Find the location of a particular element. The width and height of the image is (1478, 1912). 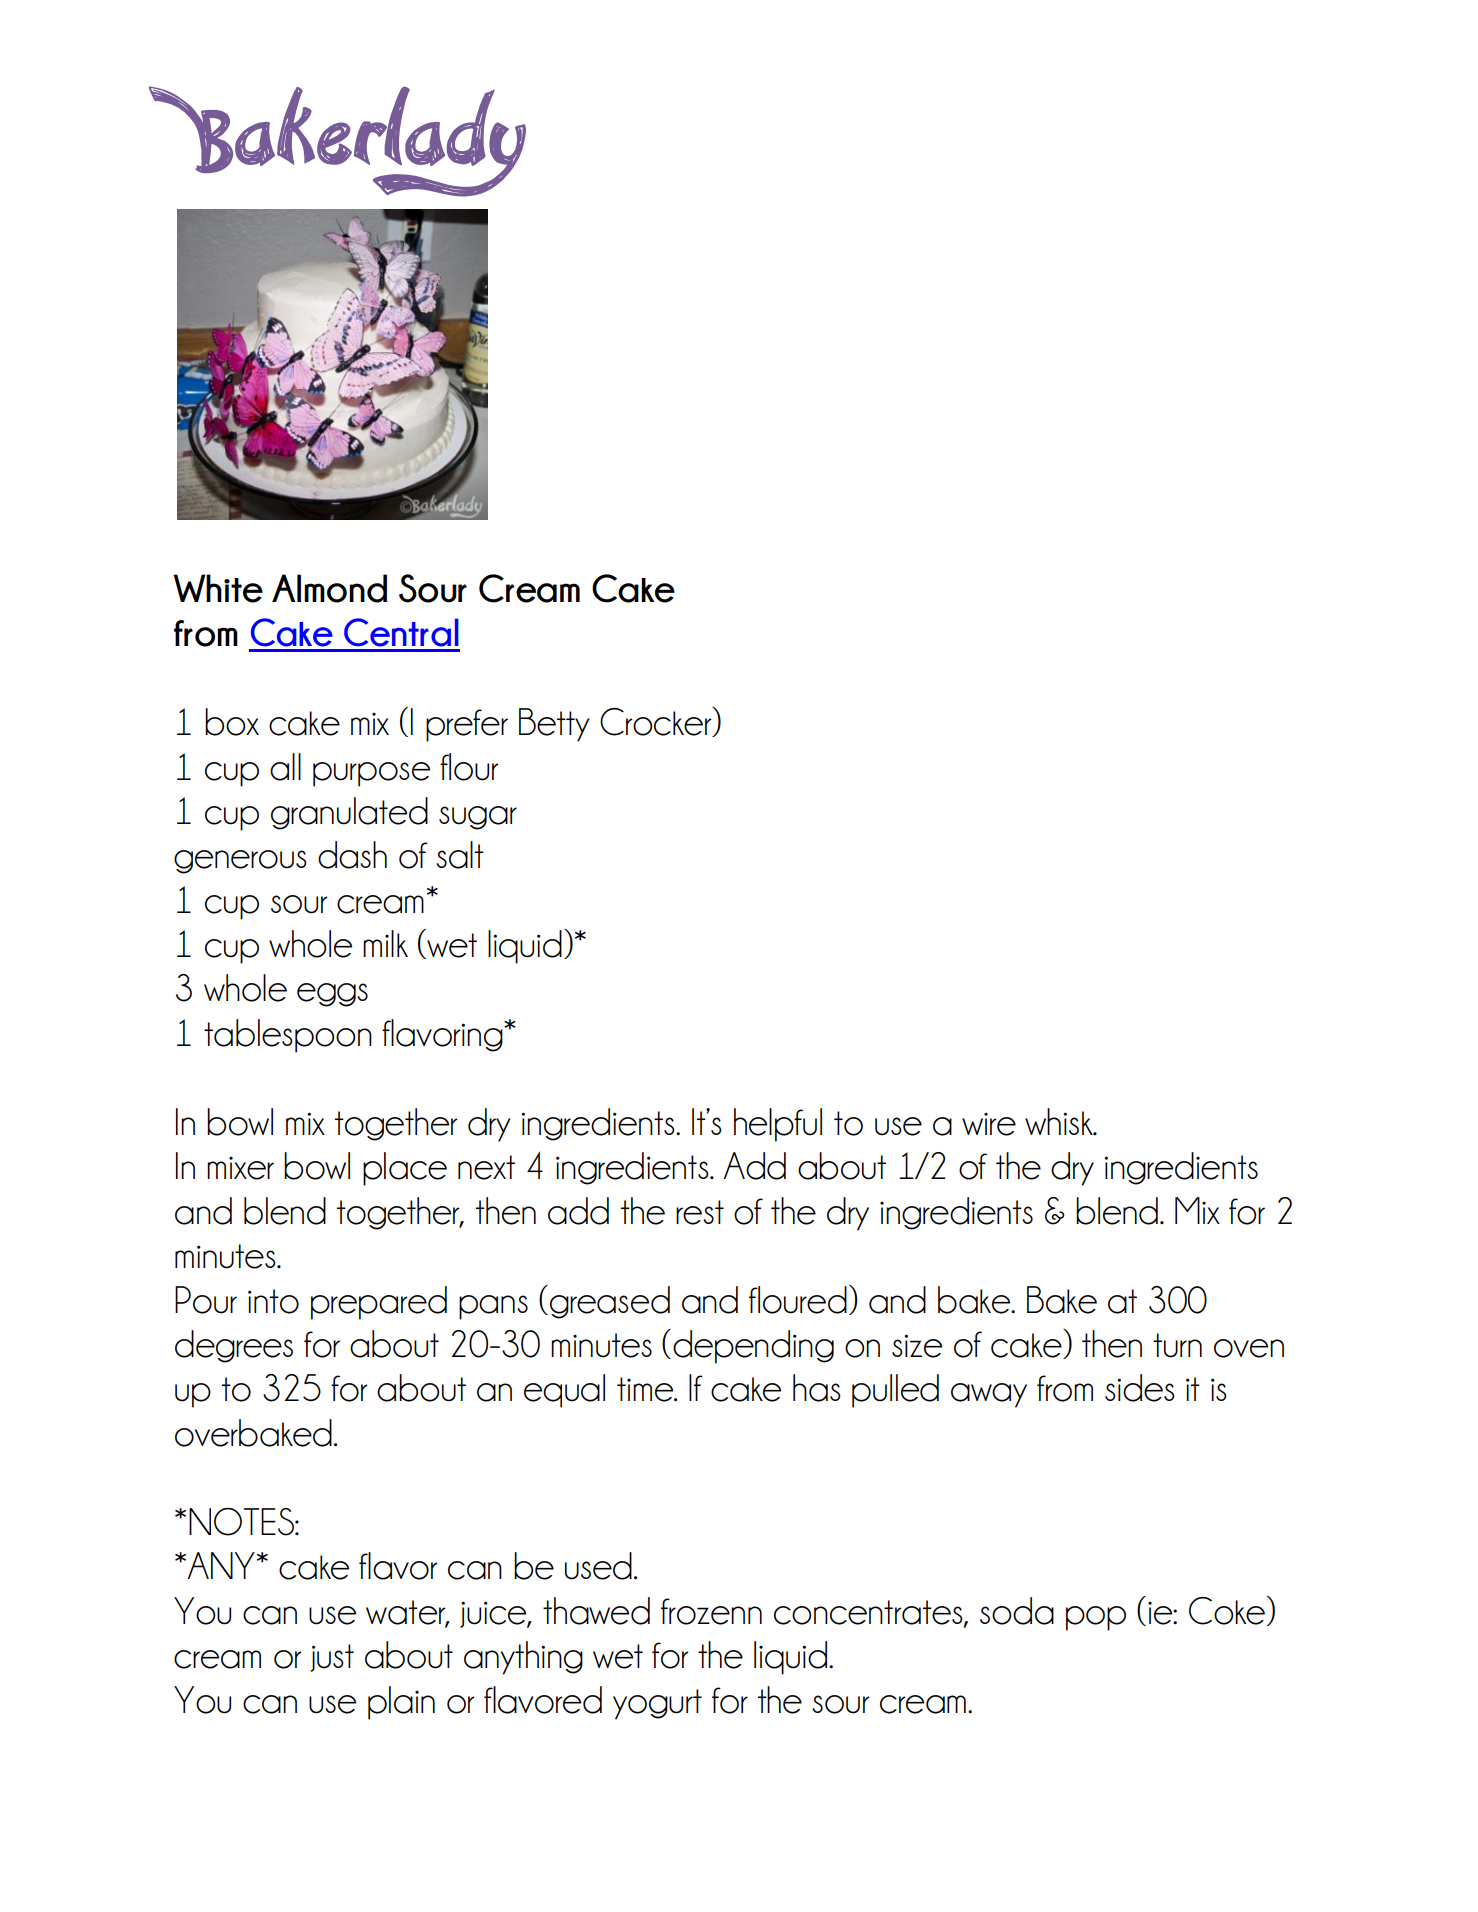

Betty is located at coordinates (554, 725).
